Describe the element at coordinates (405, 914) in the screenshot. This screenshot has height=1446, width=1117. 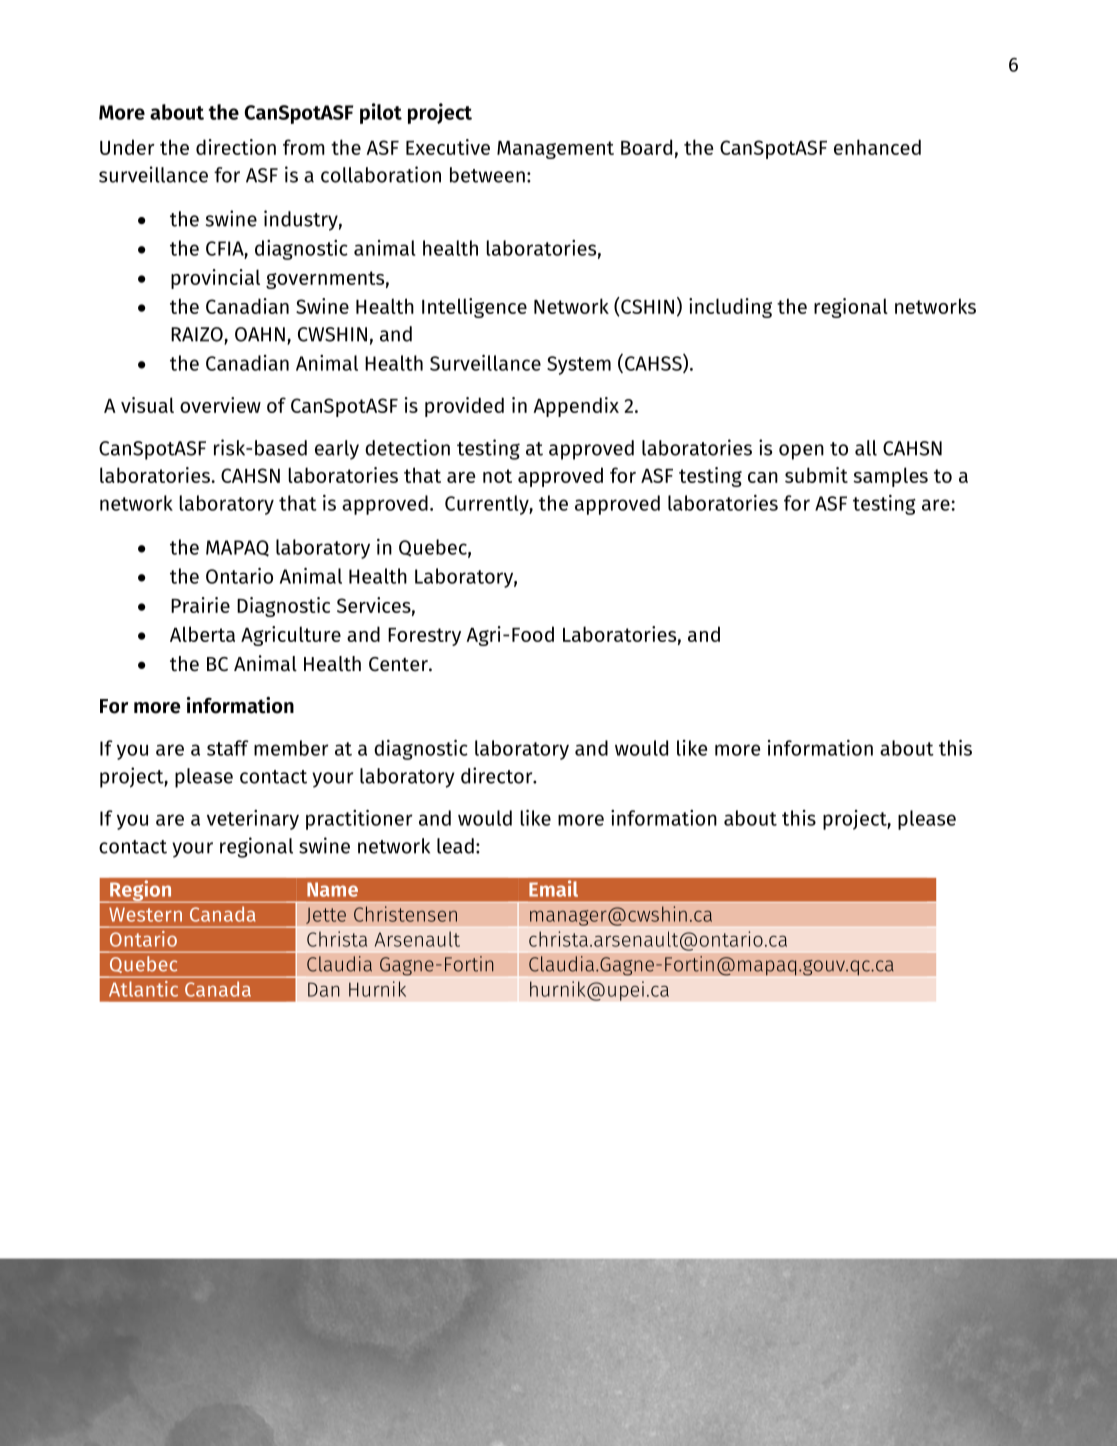
I see `Christensen` at that location.
